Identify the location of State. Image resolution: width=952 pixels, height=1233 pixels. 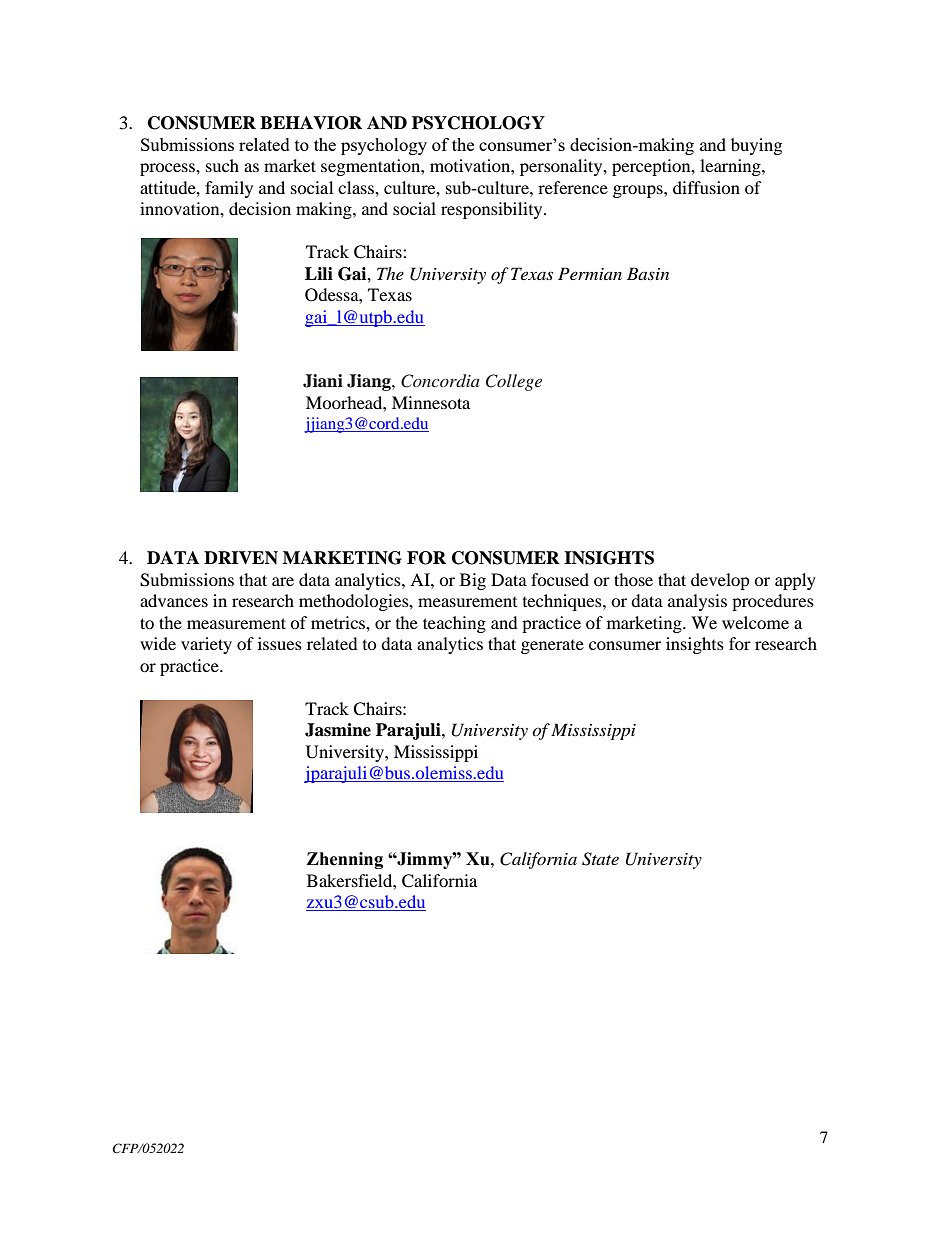
(600, 859).
